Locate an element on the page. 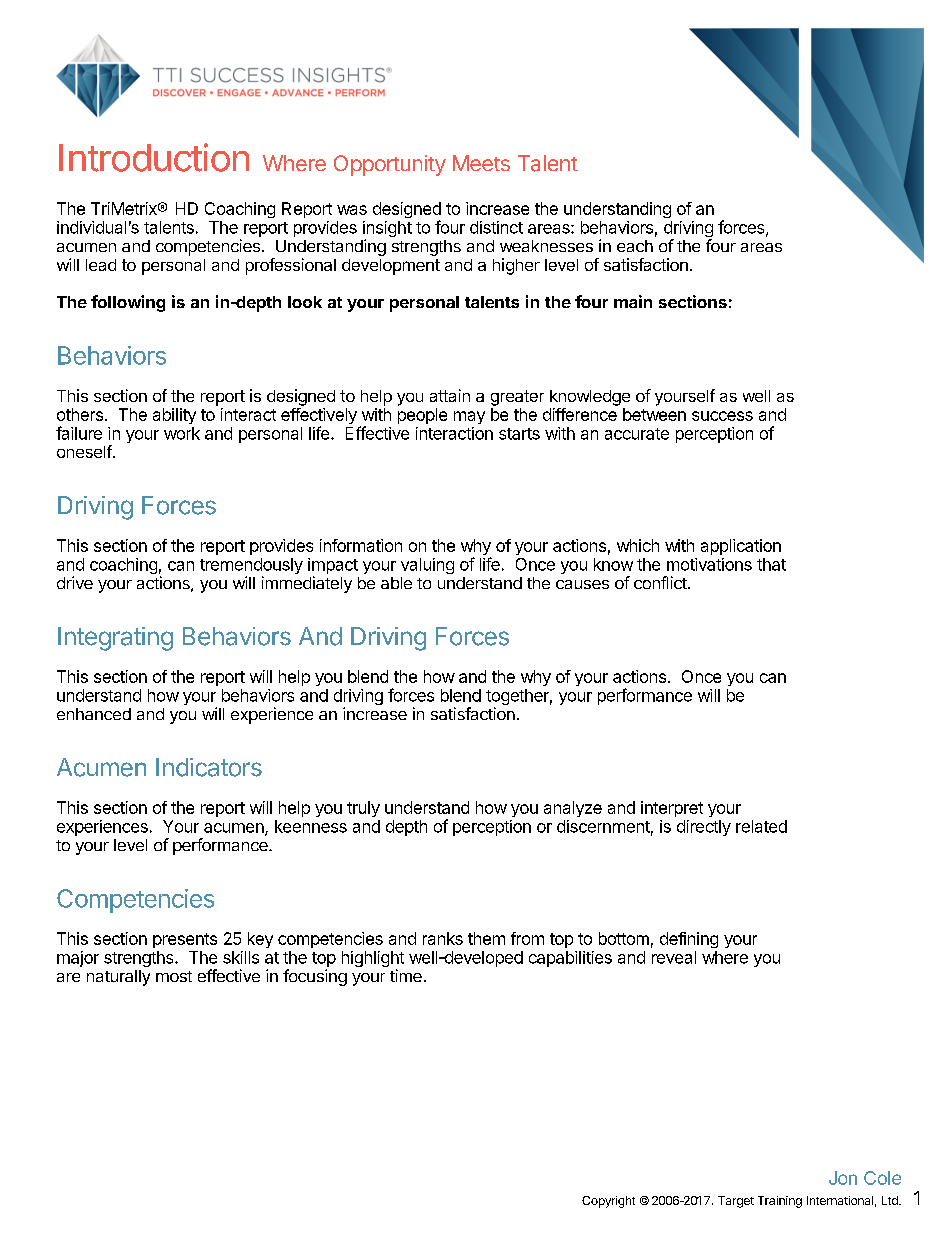 The width and height of the image is (952, 1233). related is located at coordinates (761, 826).
